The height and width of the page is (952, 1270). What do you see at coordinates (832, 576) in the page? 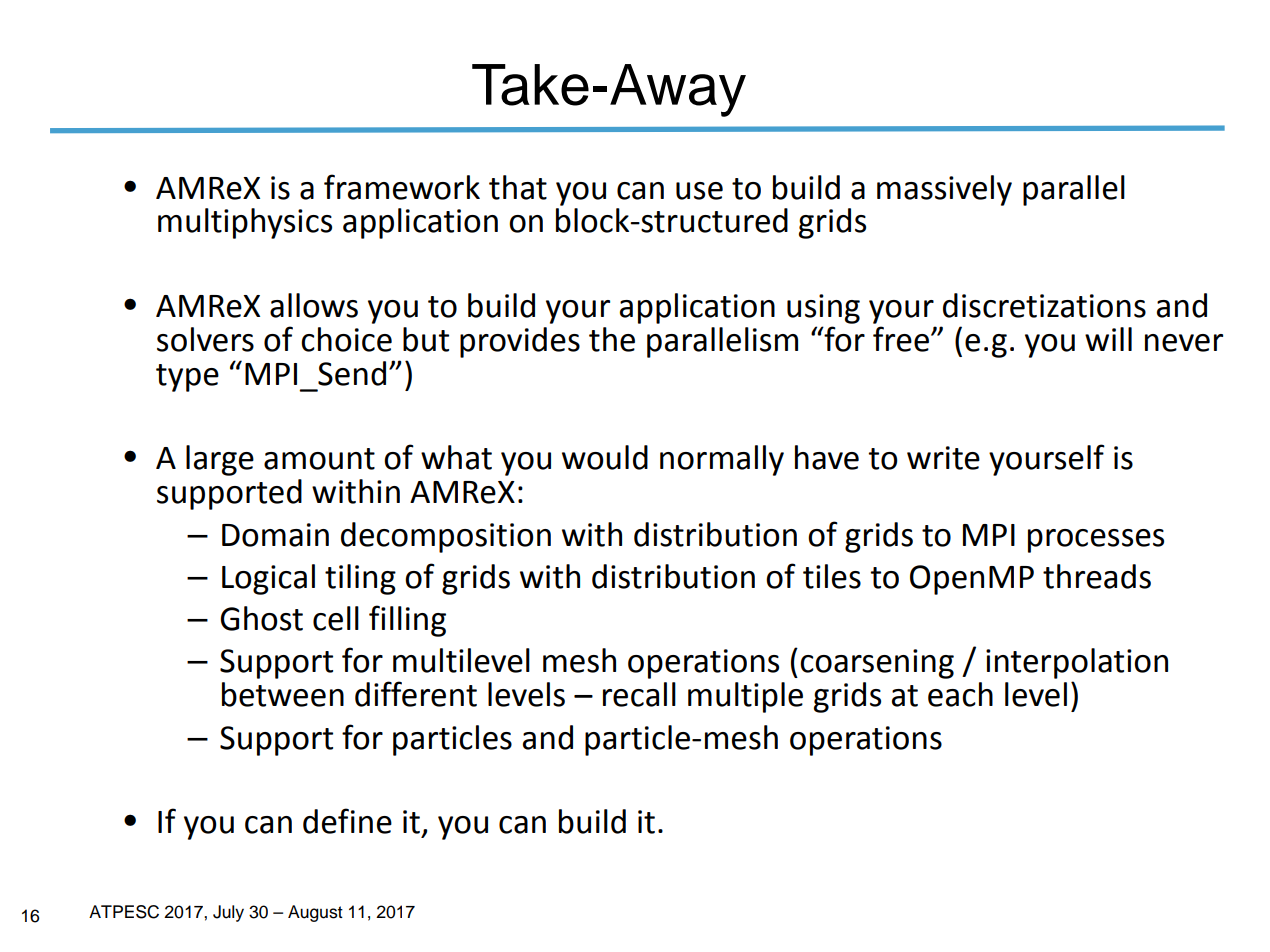
I see `tiles` at bounding box center [832, 576].
